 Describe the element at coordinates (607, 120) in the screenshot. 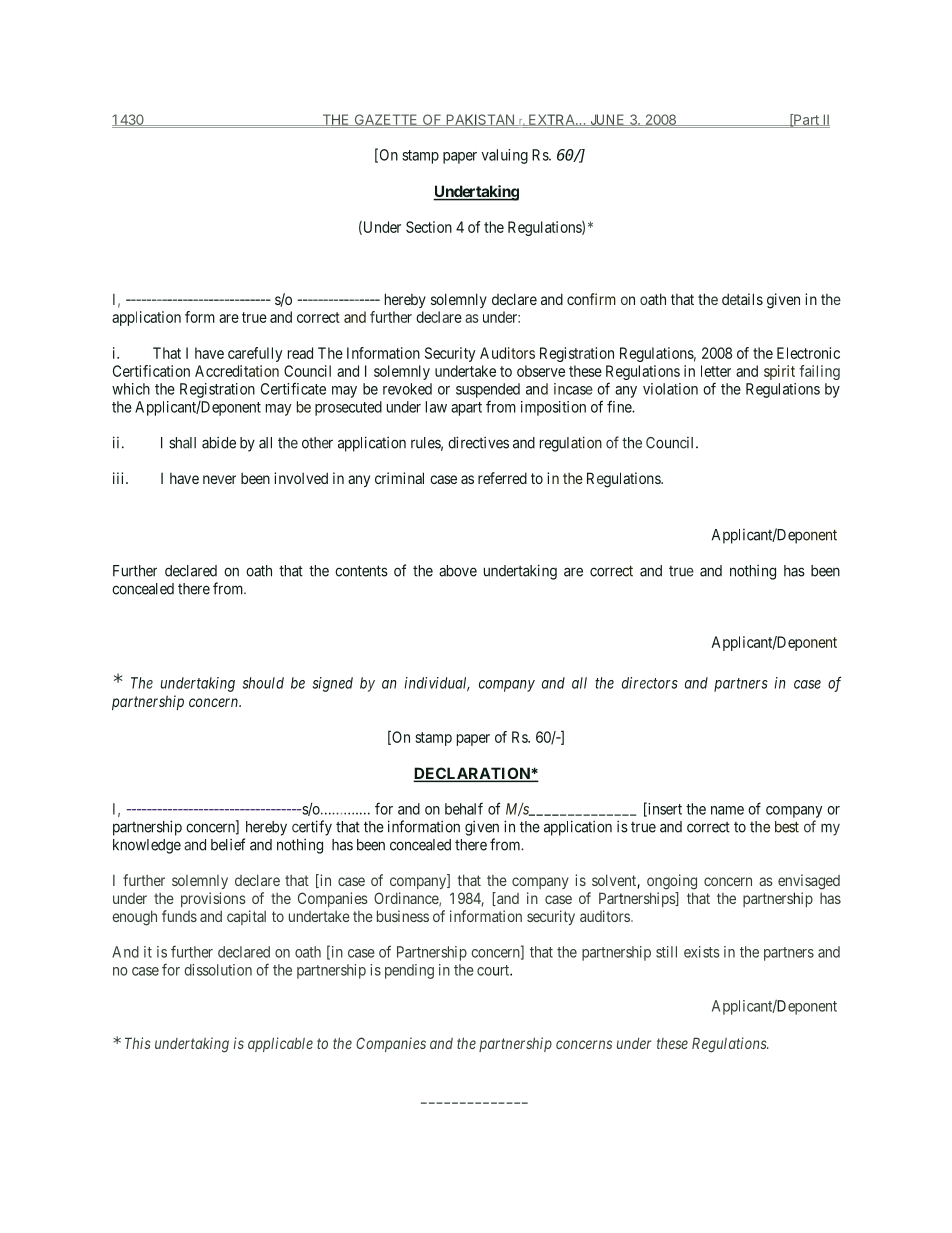

I see `JUNE` at that location.
